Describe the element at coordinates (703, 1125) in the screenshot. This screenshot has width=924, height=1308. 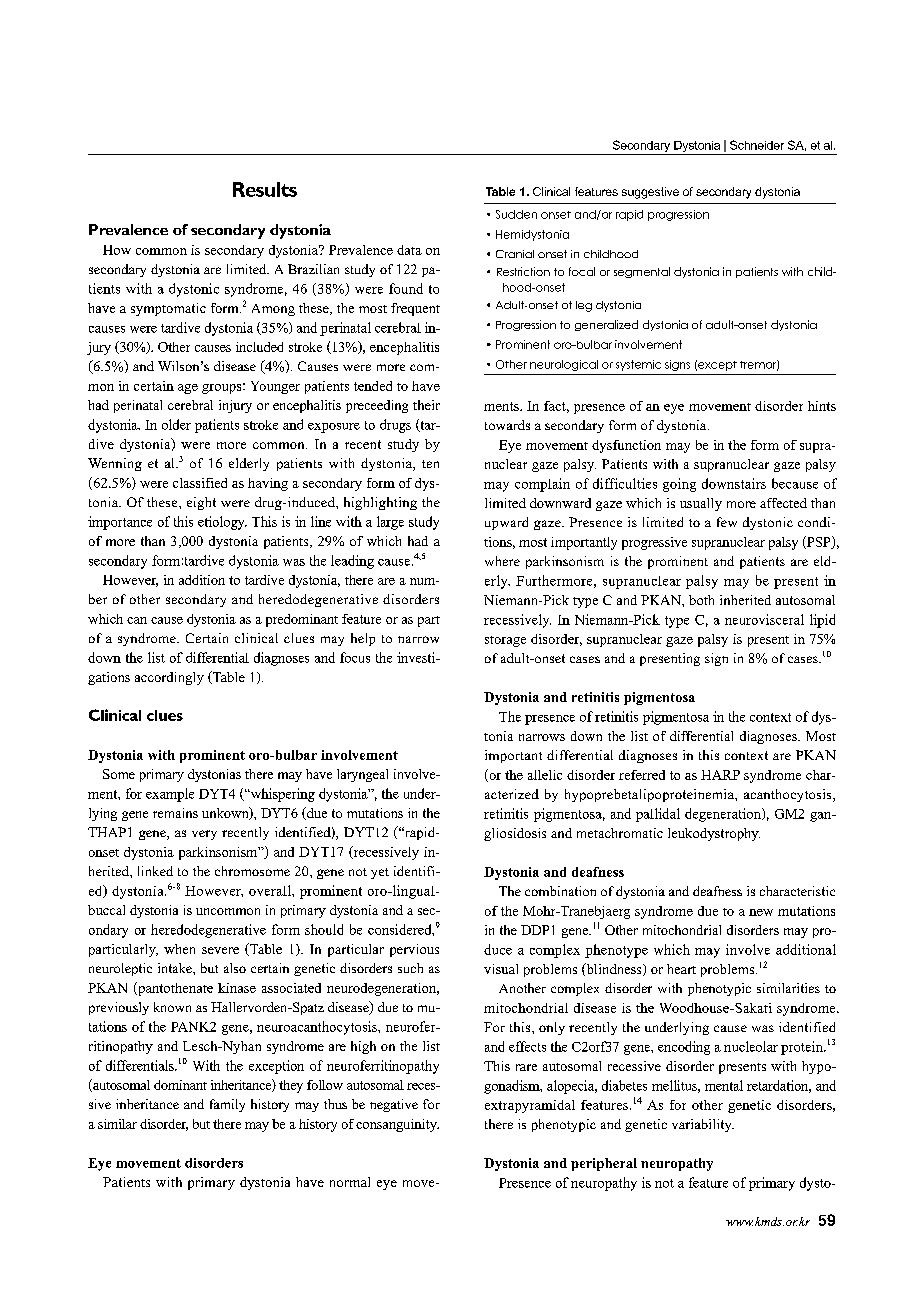
I see `variability` at that location.
